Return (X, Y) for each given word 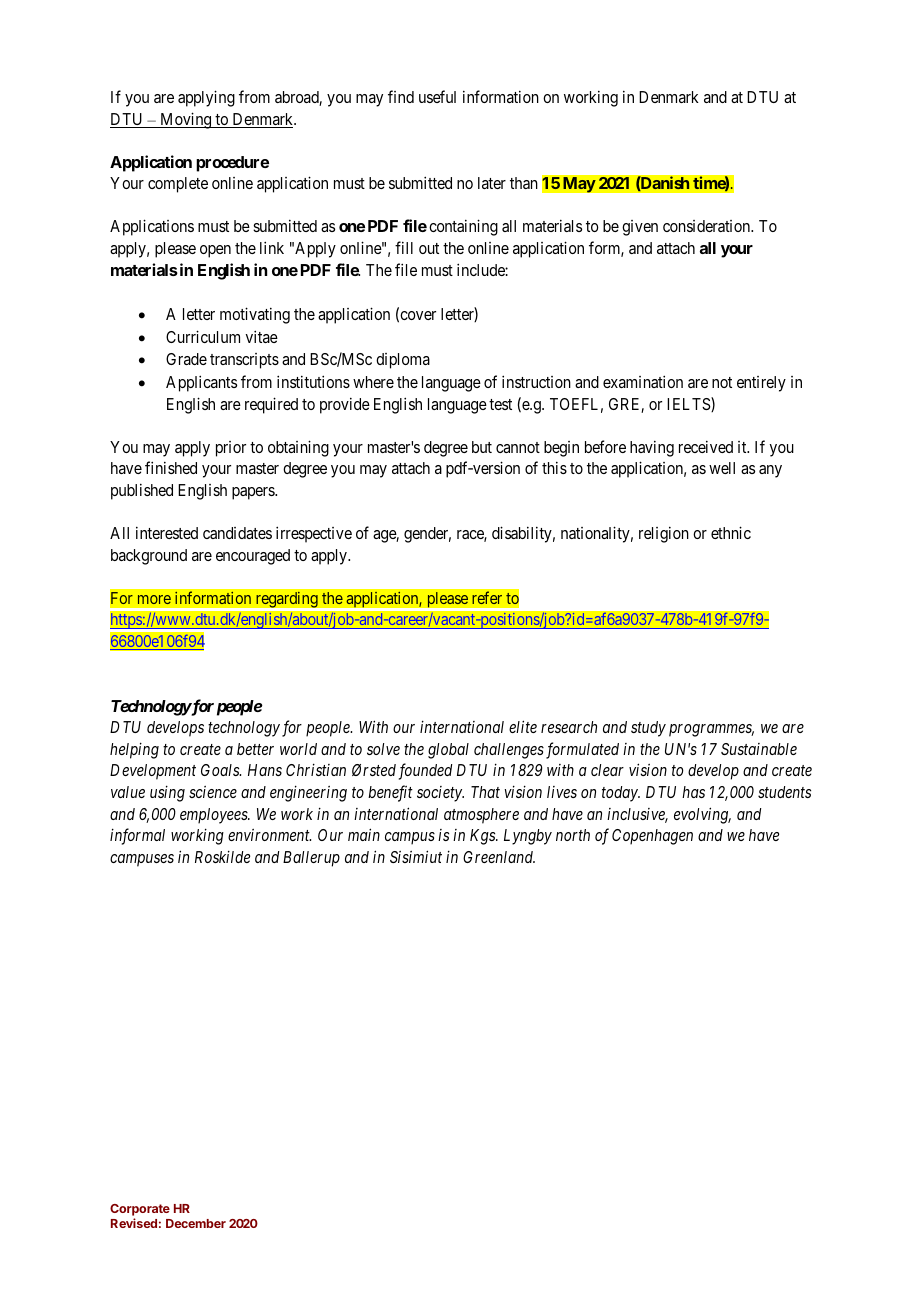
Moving (186, 120)
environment (269, 835)
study (648, 729)
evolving (702, 815)
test (500, 404)
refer (487, 597)
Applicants (201, 383)
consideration (708, 226)
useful (437, 96)
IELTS (689, 404)
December (196, 1223)
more (154, 599)
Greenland (499, 857)
